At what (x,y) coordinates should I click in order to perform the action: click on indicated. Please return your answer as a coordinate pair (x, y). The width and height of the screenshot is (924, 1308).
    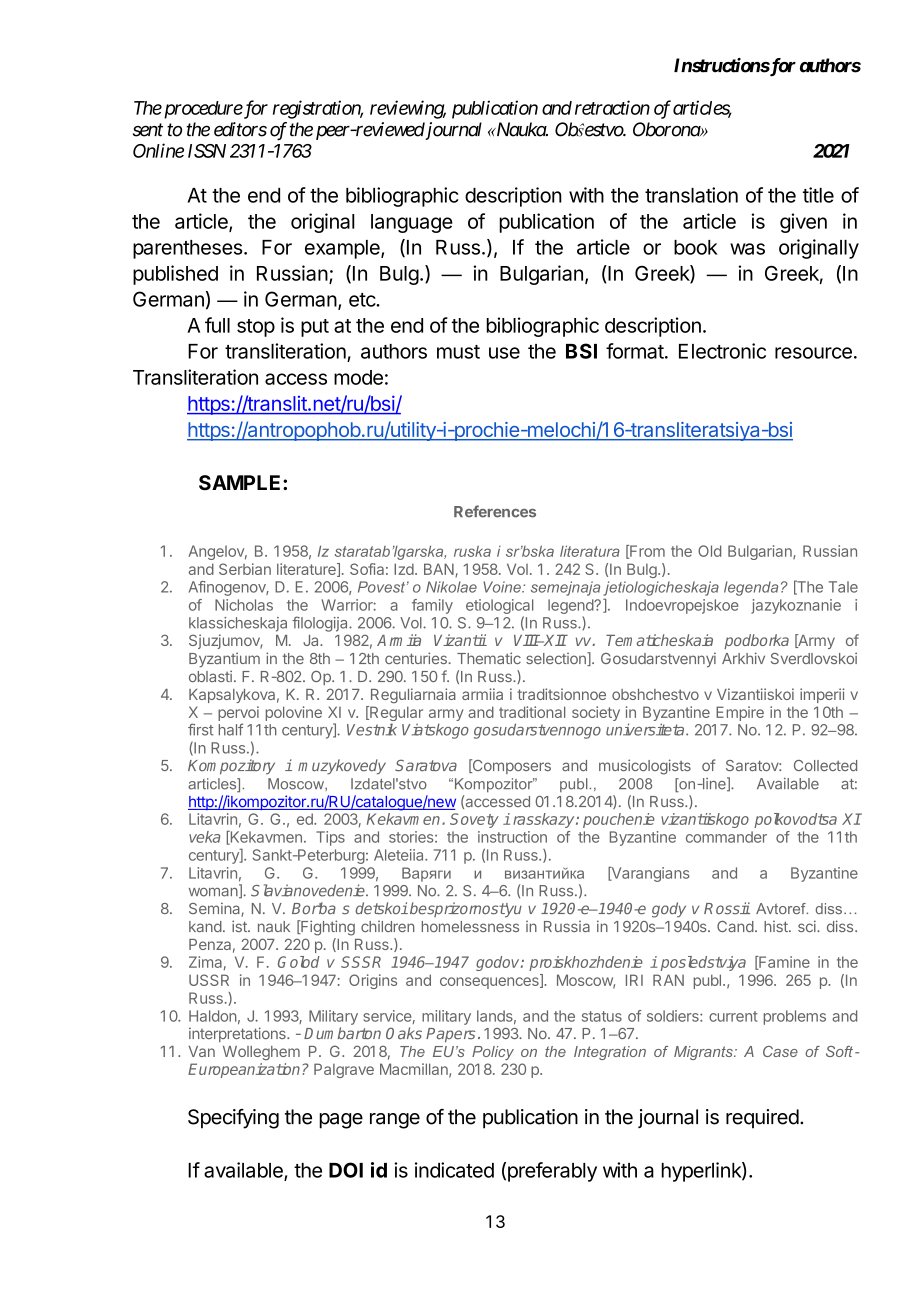
    Looking at the image, I should click on (454, 1170).
